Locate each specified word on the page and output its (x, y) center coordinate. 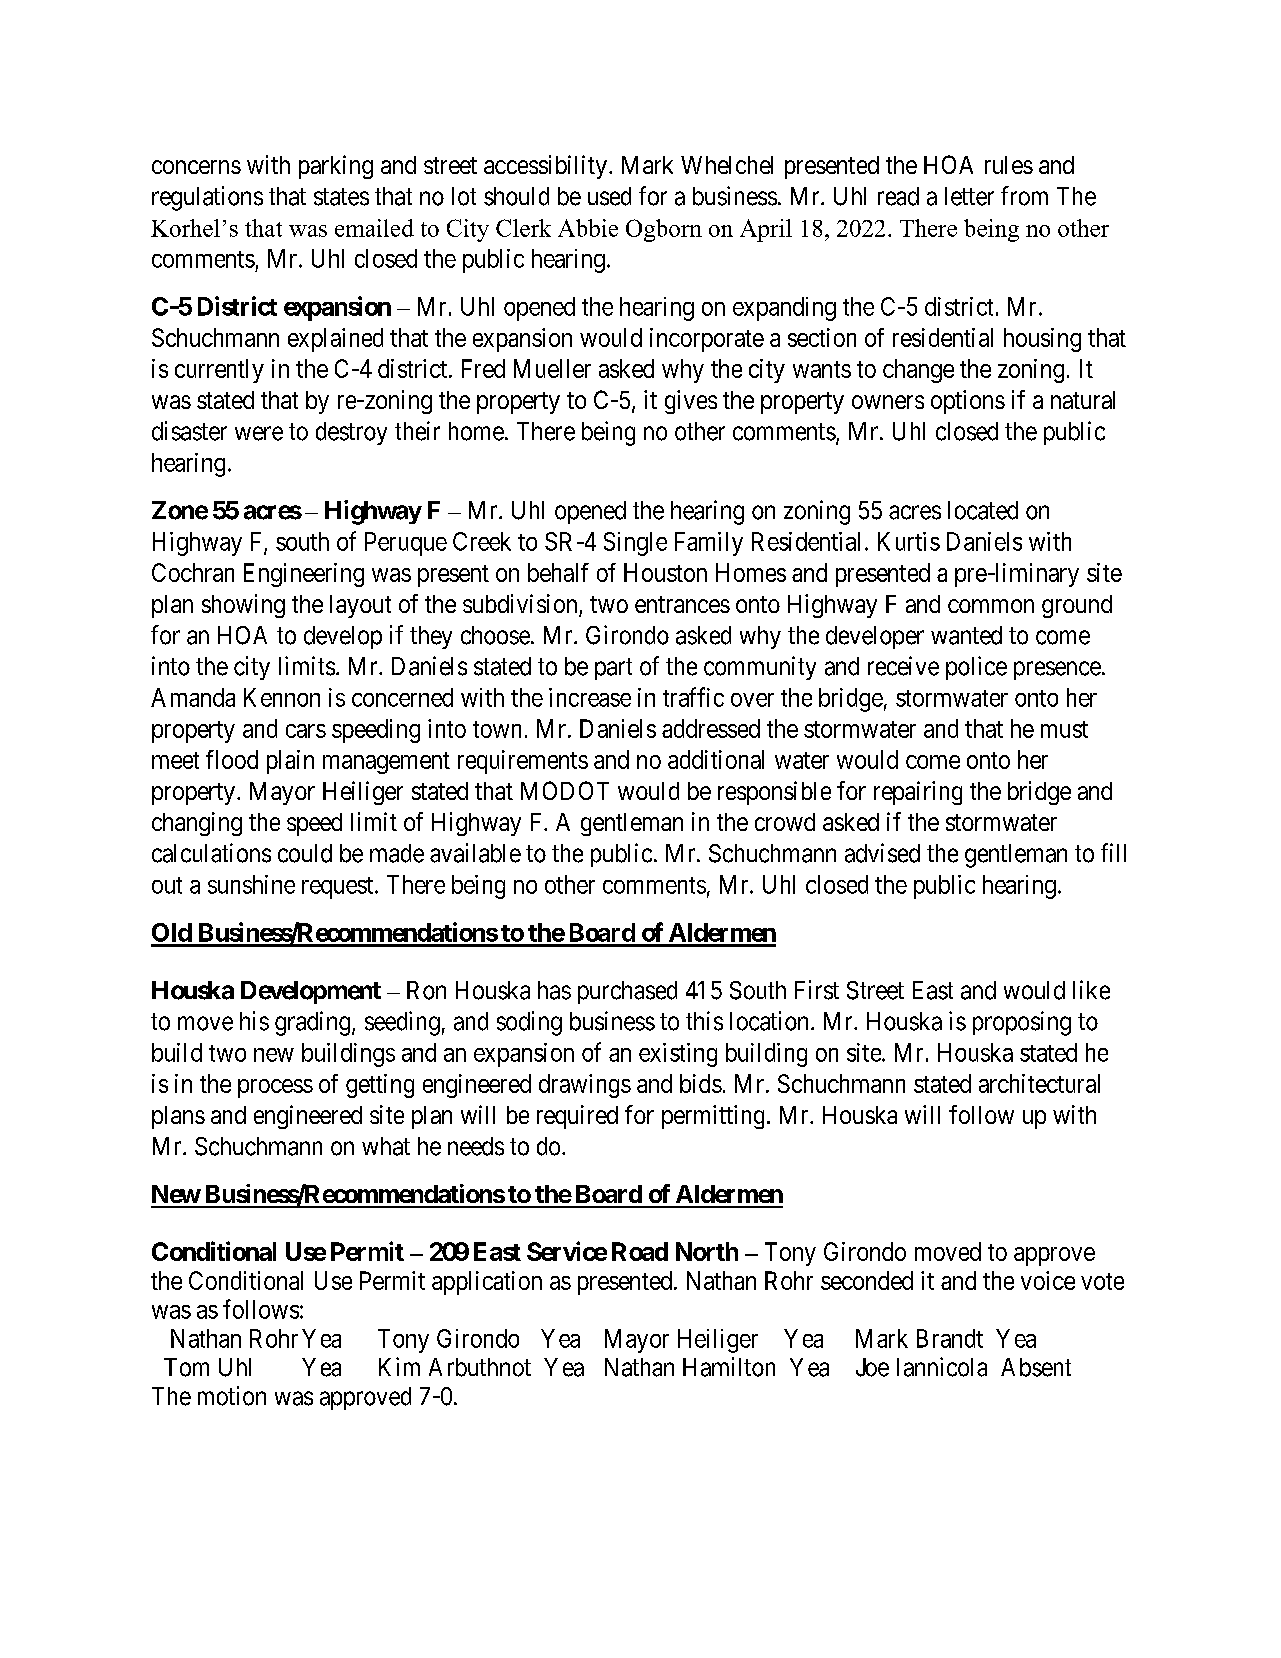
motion (232, 1396)
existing (678, 1055)
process (275, 1088)
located (983, 510)
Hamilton (729, 1367)
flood (232, 759)
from (1024, 196)
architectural (1039, 1083)
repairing (918, 793)
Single (635, 544)
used (609, 196)
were (259, 433)
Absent (1036, 1367)
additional (716, 759)
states (341, 197)
